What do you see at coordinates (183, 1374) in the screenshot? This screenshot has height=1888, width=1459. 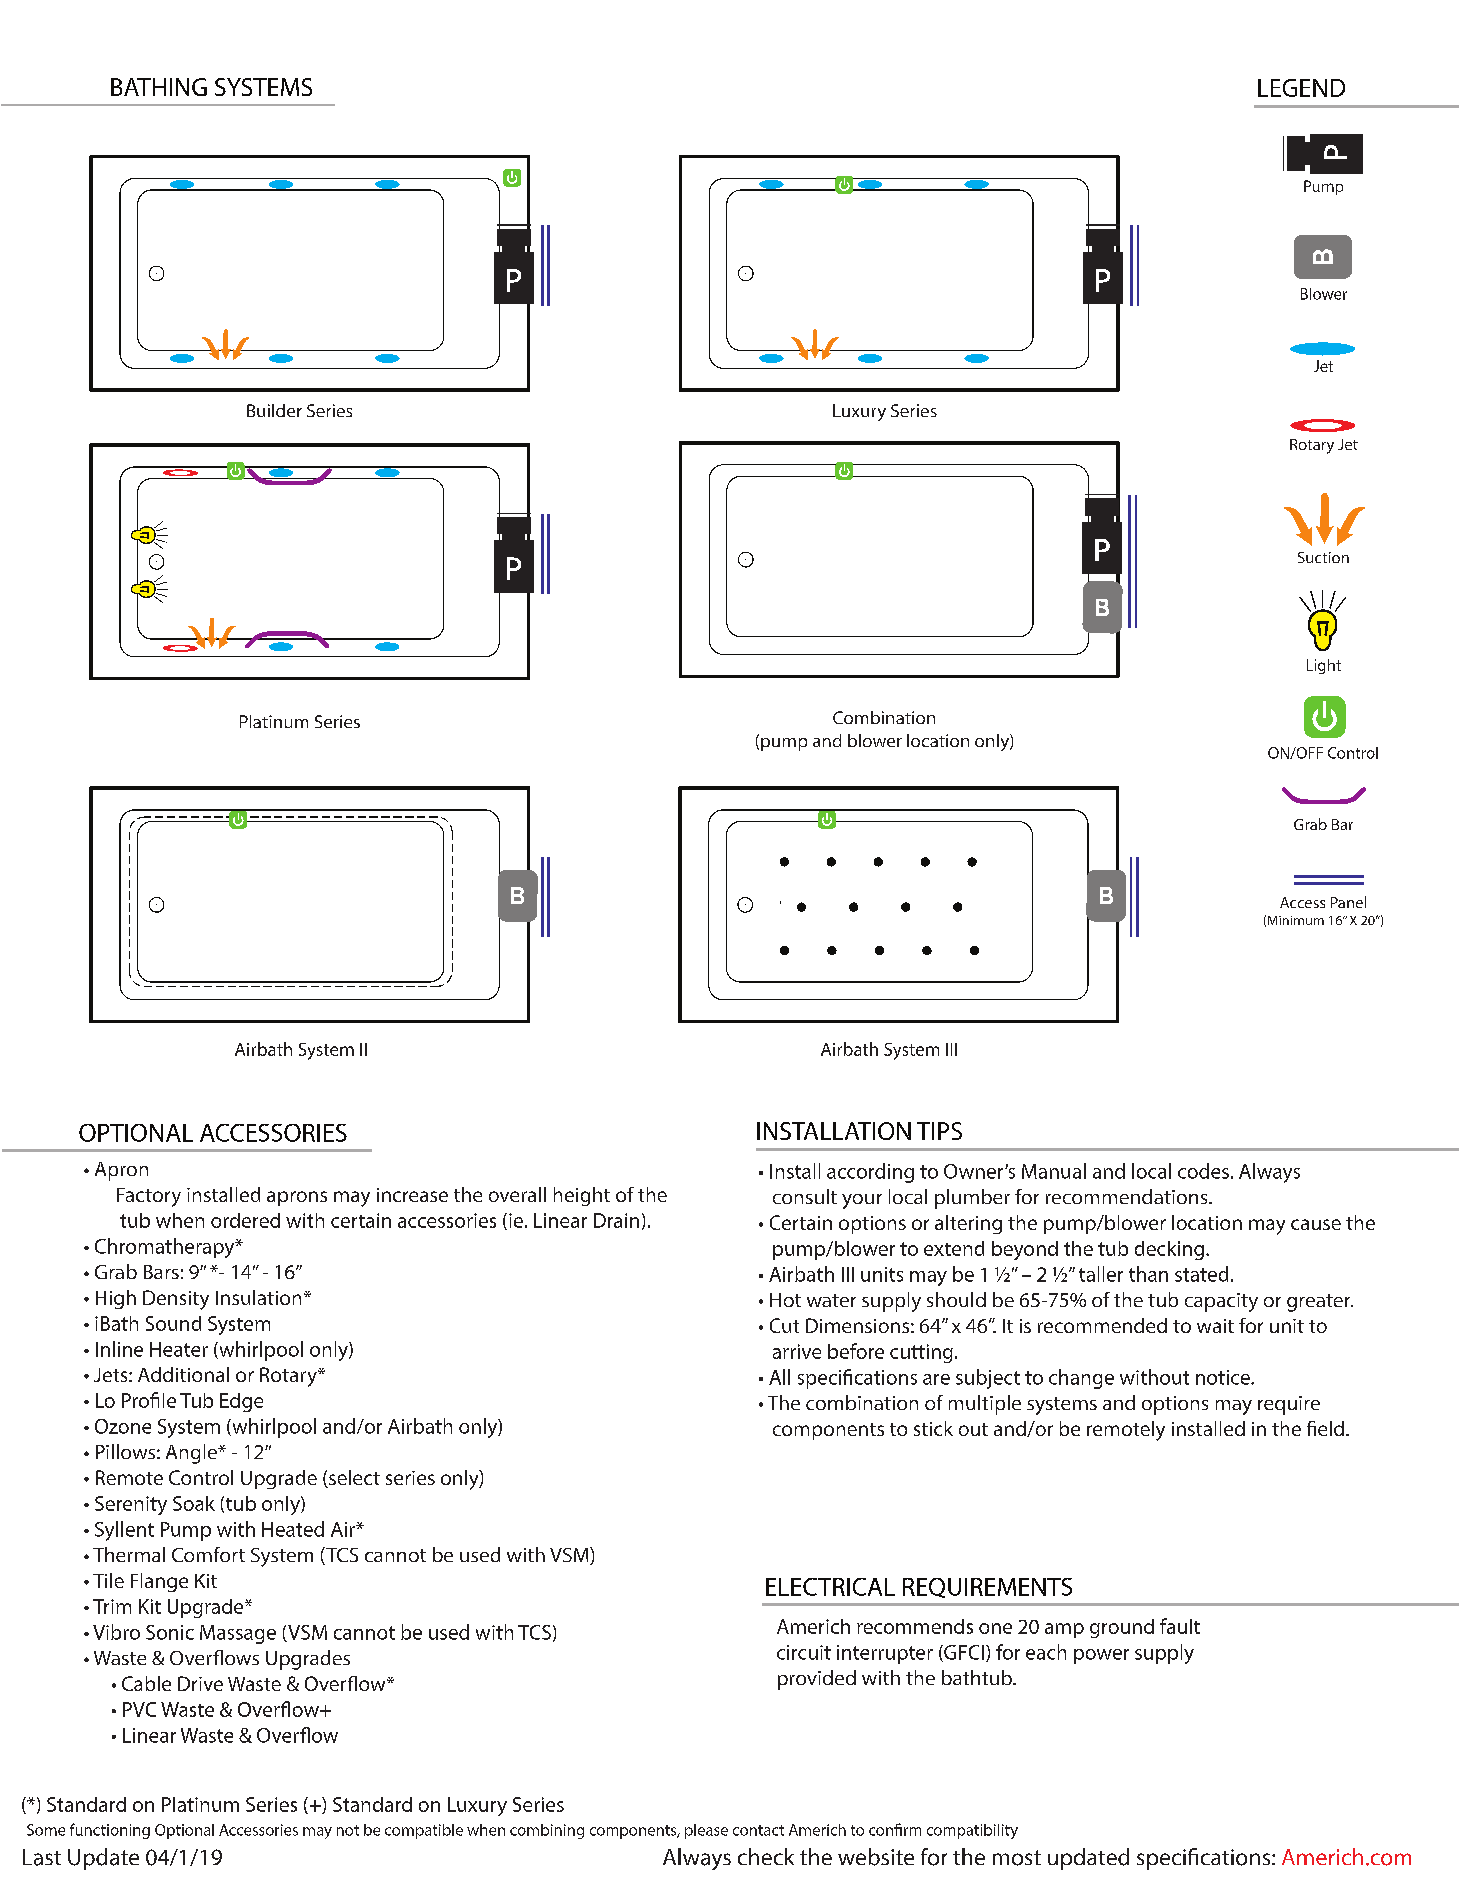 I see `Additional` at bounding box center [183, 1374].
